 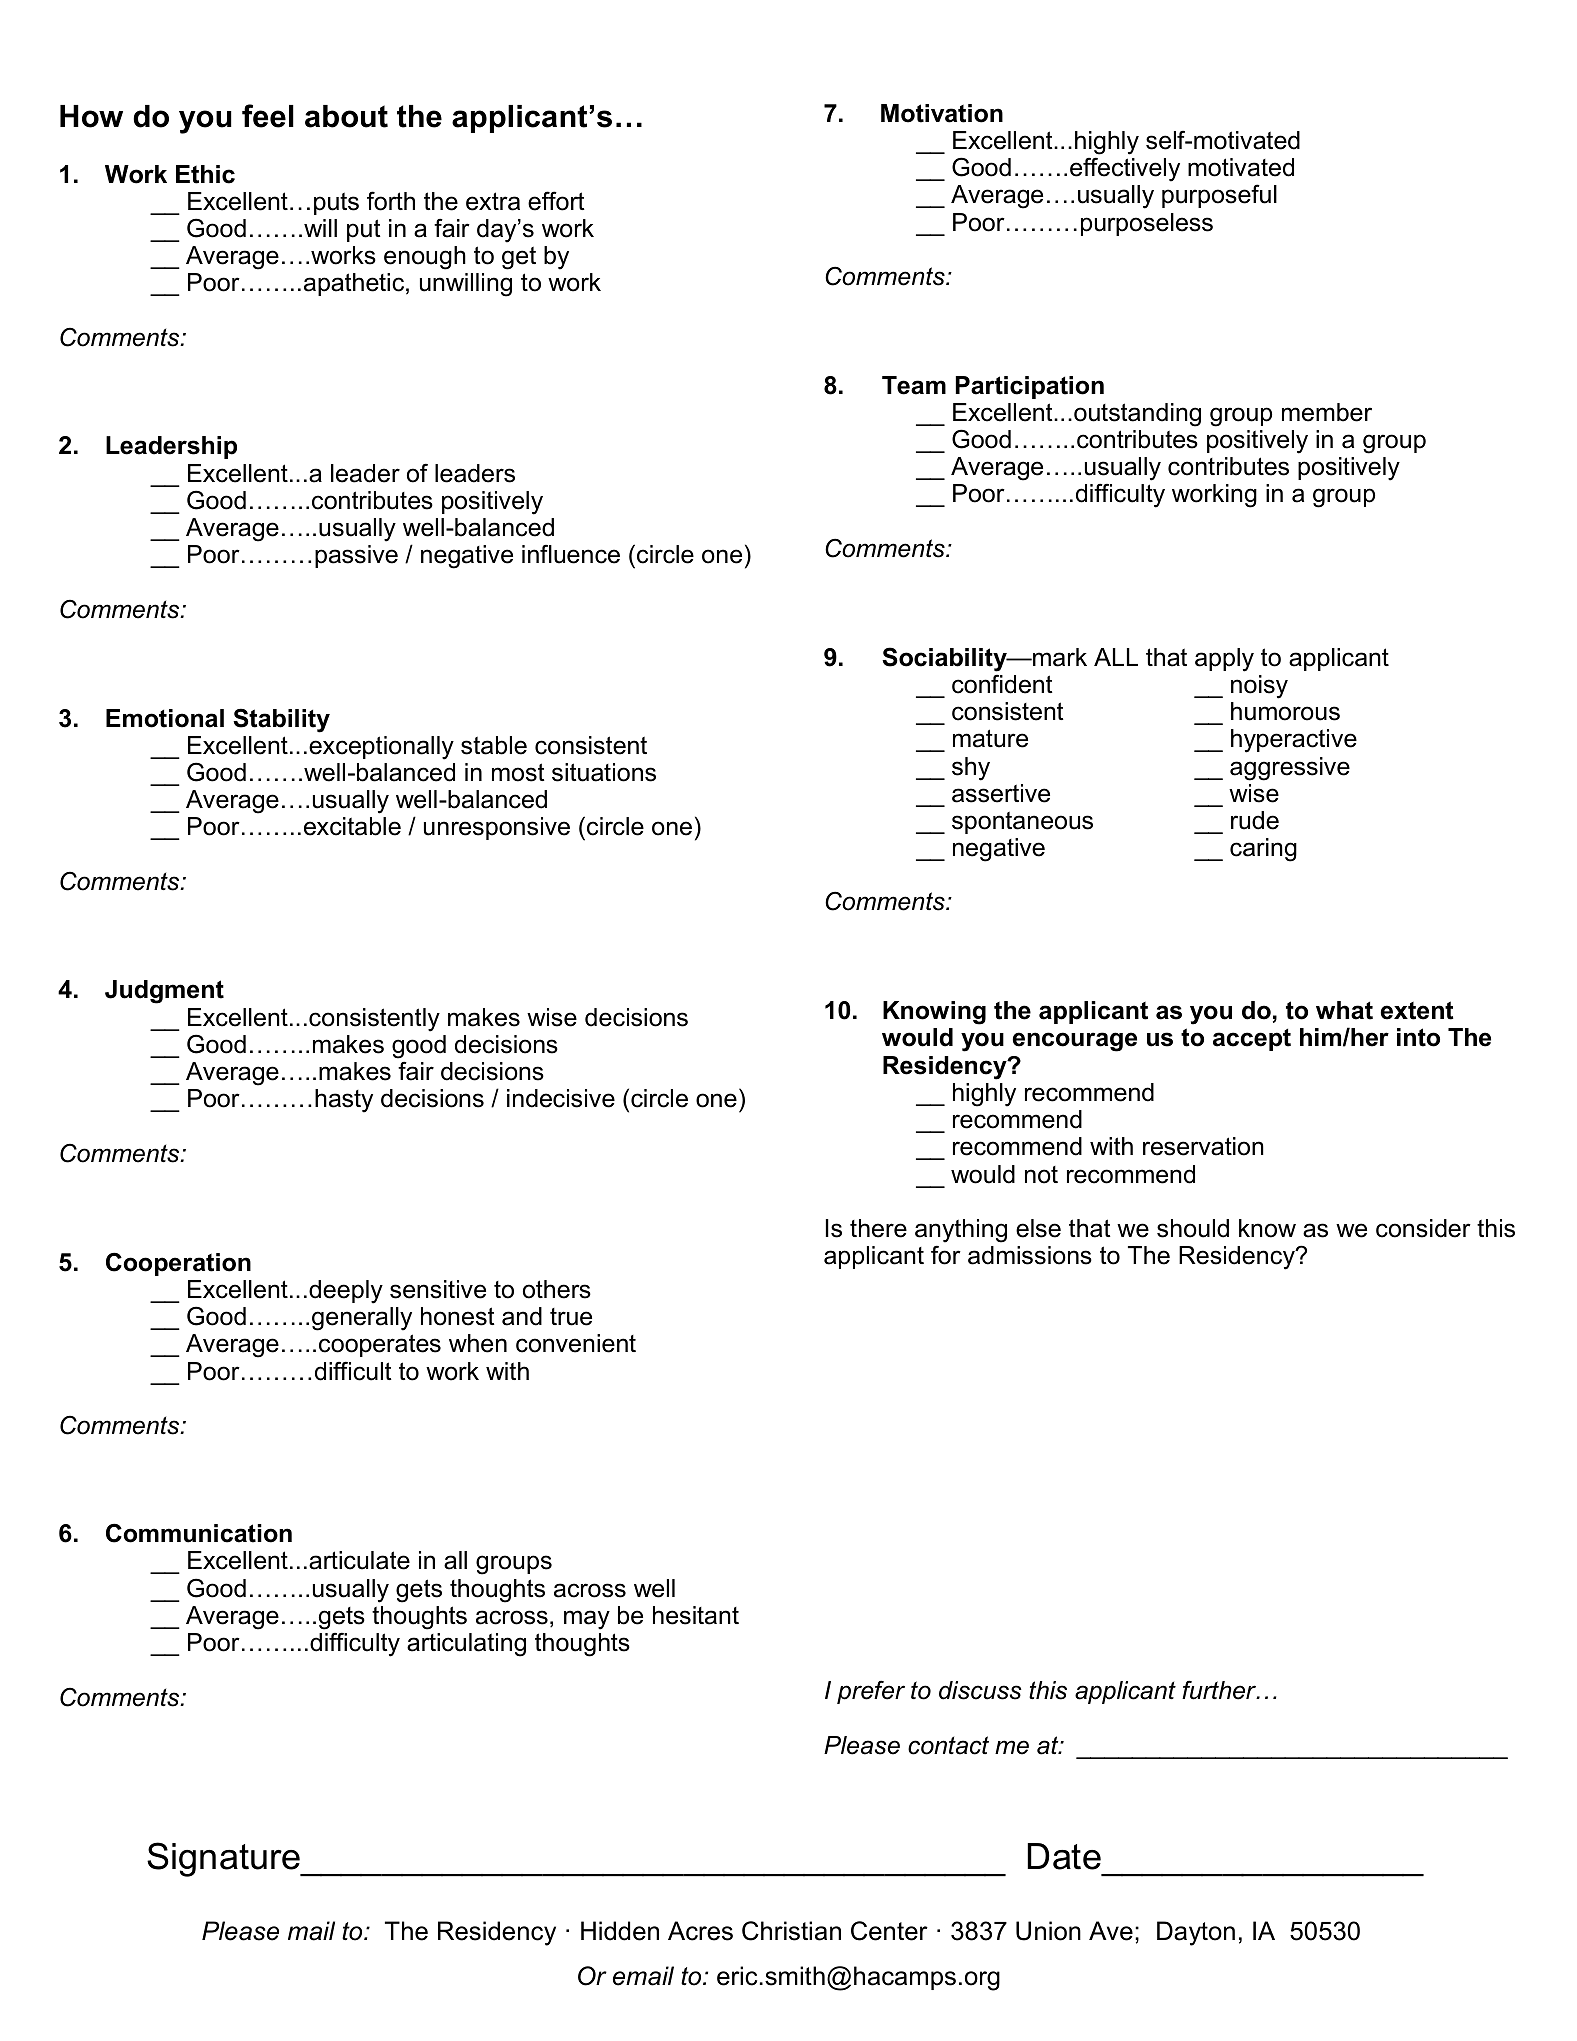 What do you see at coordinates (620, 1931) in the image?
I see `Hidden` at bounding box center [620, 1931].
